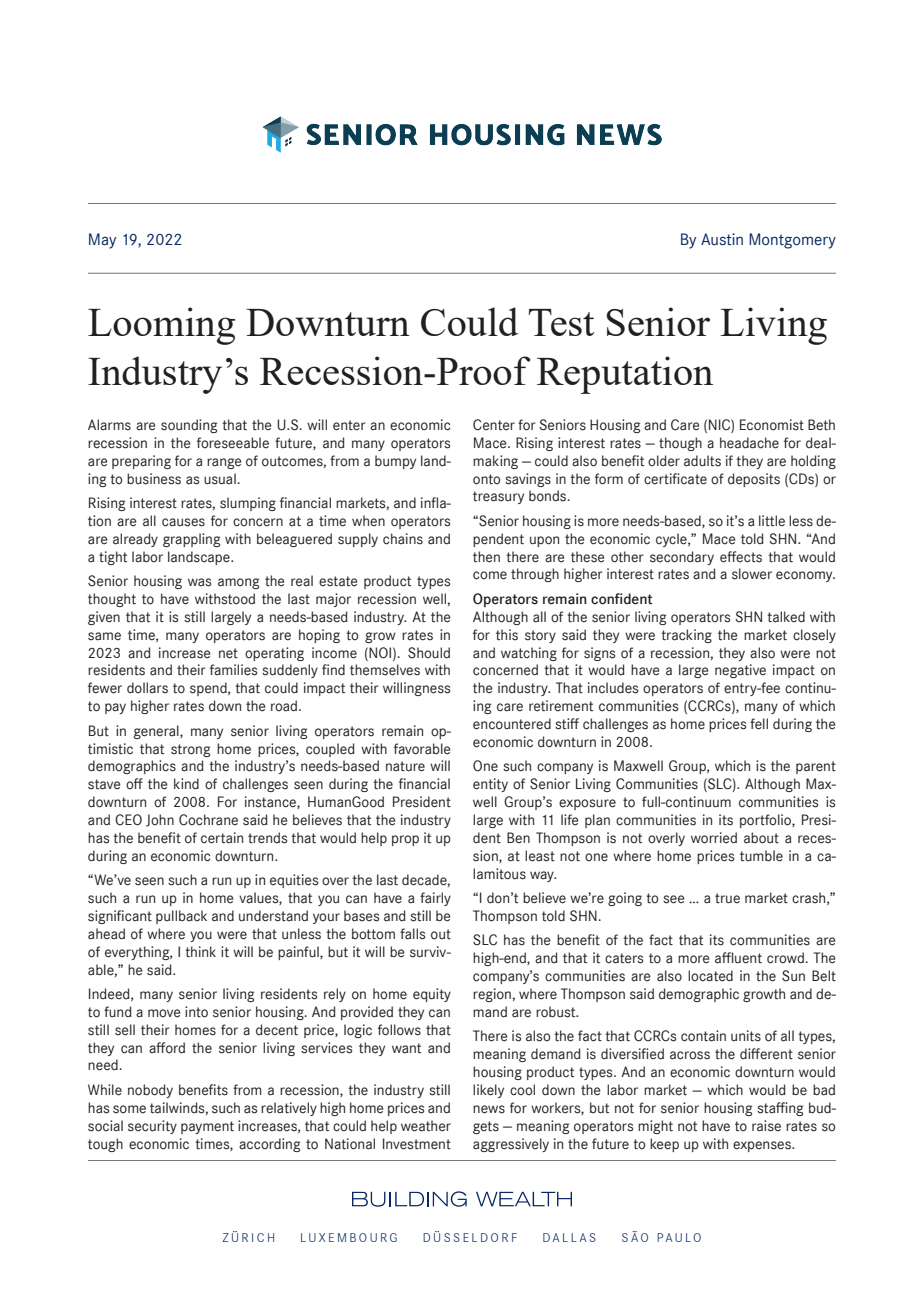  What do you see at coordinates (561, 322) in the screenshot?
I see `Test` at bounding box center [561, 322].
